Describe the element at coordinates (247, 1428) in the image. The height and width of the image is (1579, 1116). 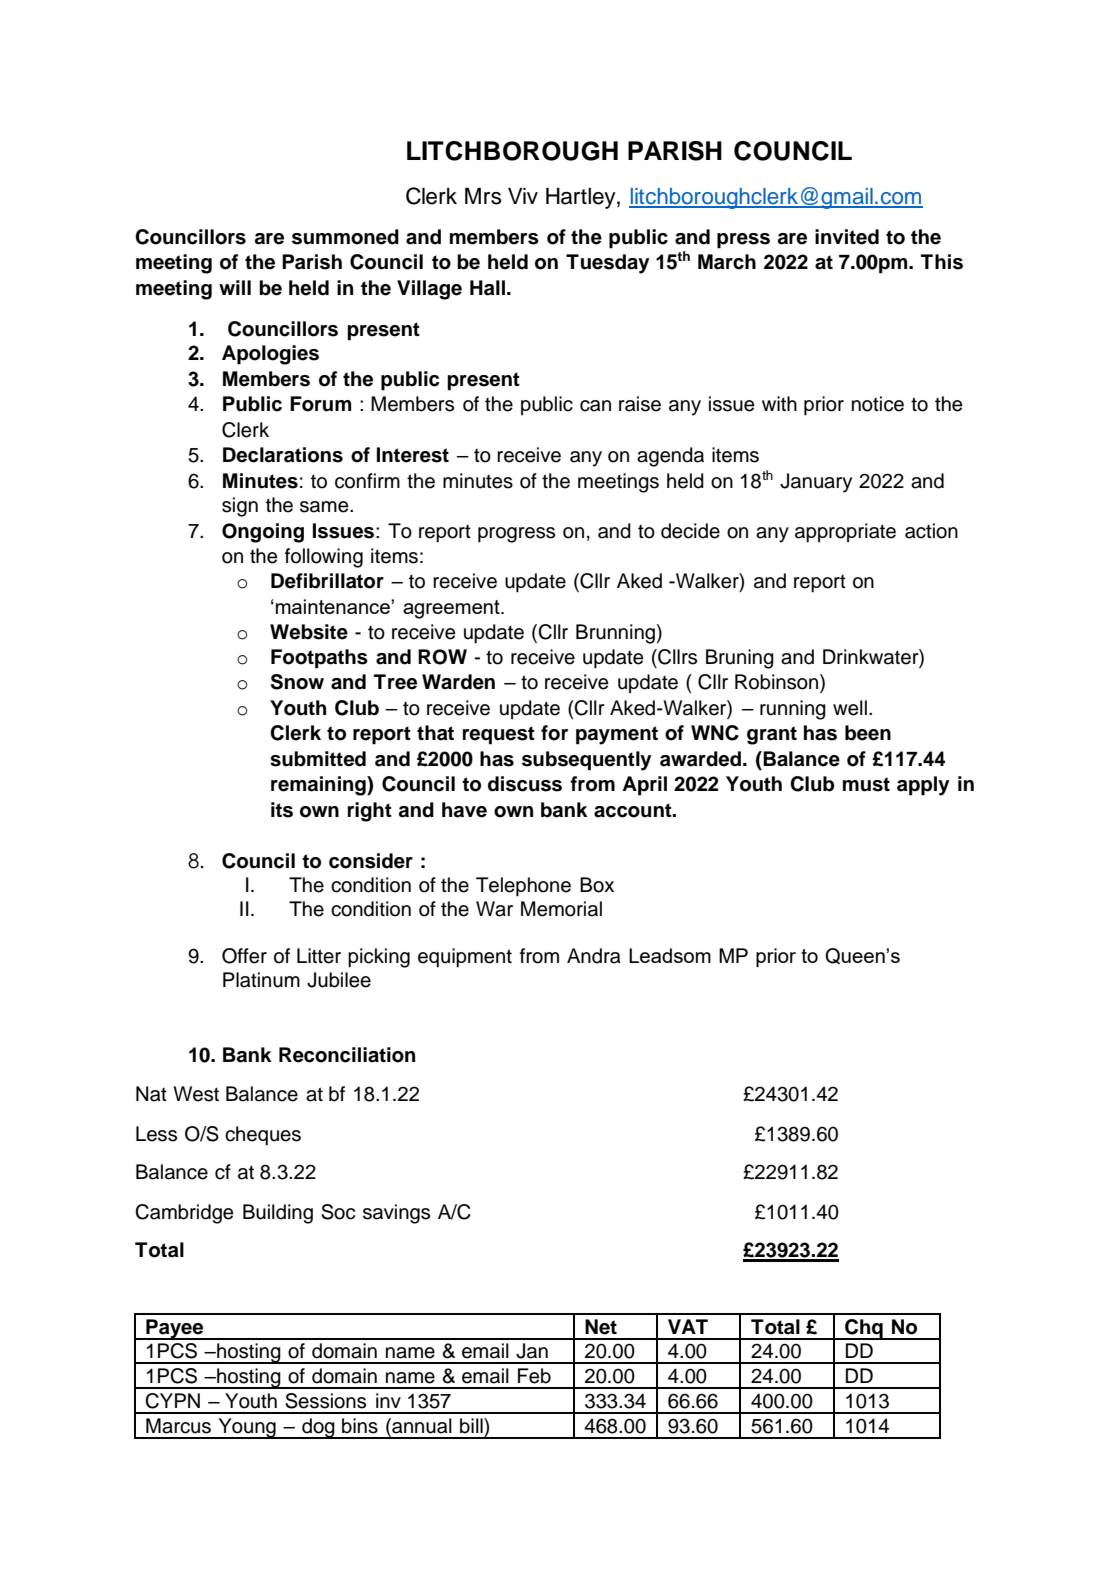
I see `Young` at that location.
